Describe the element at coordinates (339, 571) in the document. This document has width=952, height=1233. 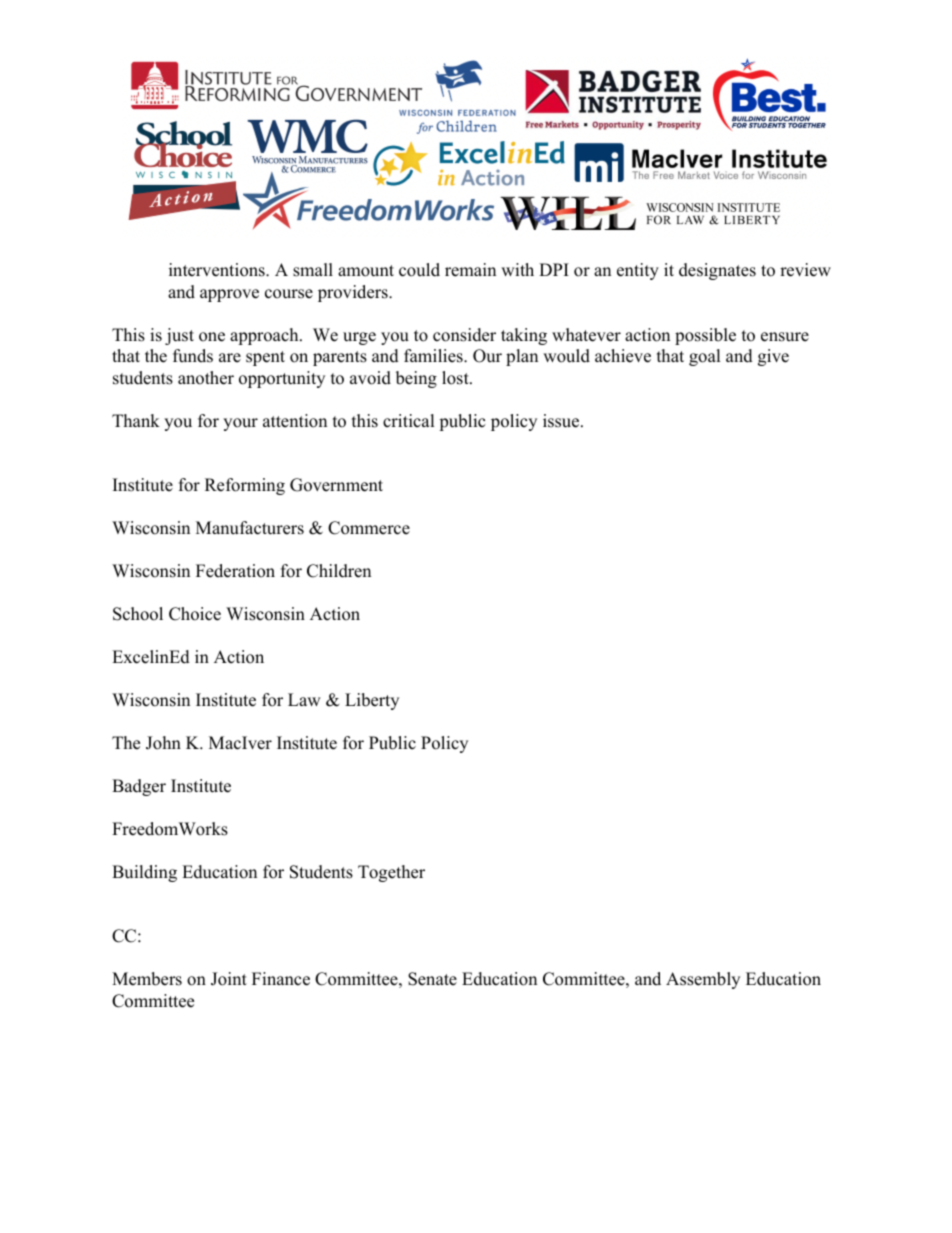
I see `Children` at that location.
